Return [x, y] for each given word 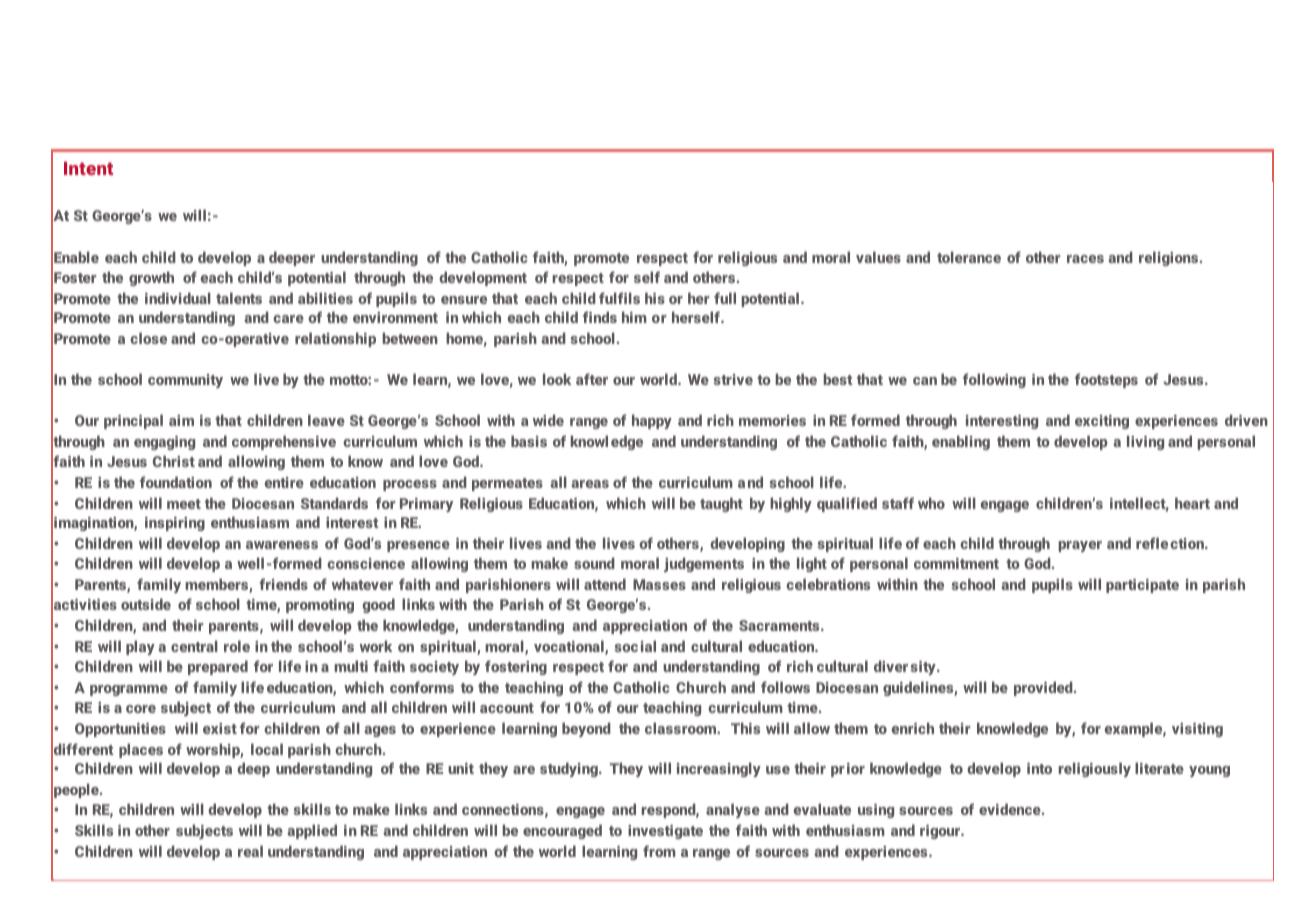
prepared [218, 667]
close [148, 338]
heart [1192, 503]
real [250, 851]
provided [1044, 688]
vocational [570, 647]
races [1085, 259]
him [634, 317]
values [878, 257]
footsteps [1106, 380]
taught [721, 504]
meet [184, 504]
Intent [88, 168]
